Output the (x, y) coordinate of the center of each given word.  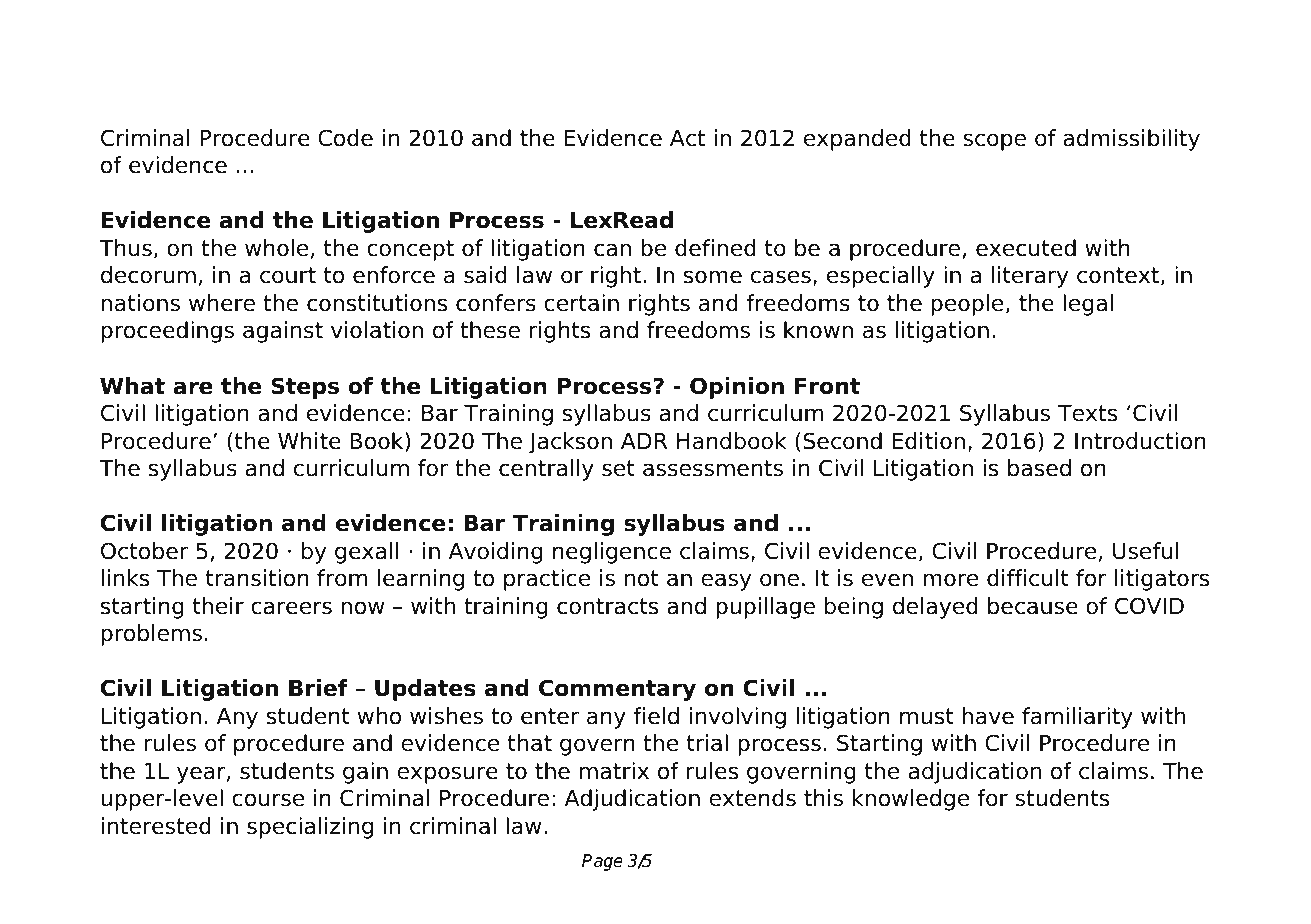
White (309, 441)
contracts (607, 606)
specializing (310, 828)
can (612, 250)
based (1039, 468)
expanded (857, 140)
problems (151, 635)
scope (994, 142)
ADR (644, 441)
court (288, 275)
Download (167, 50)
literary (1030, 277)
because (1033, 606)
